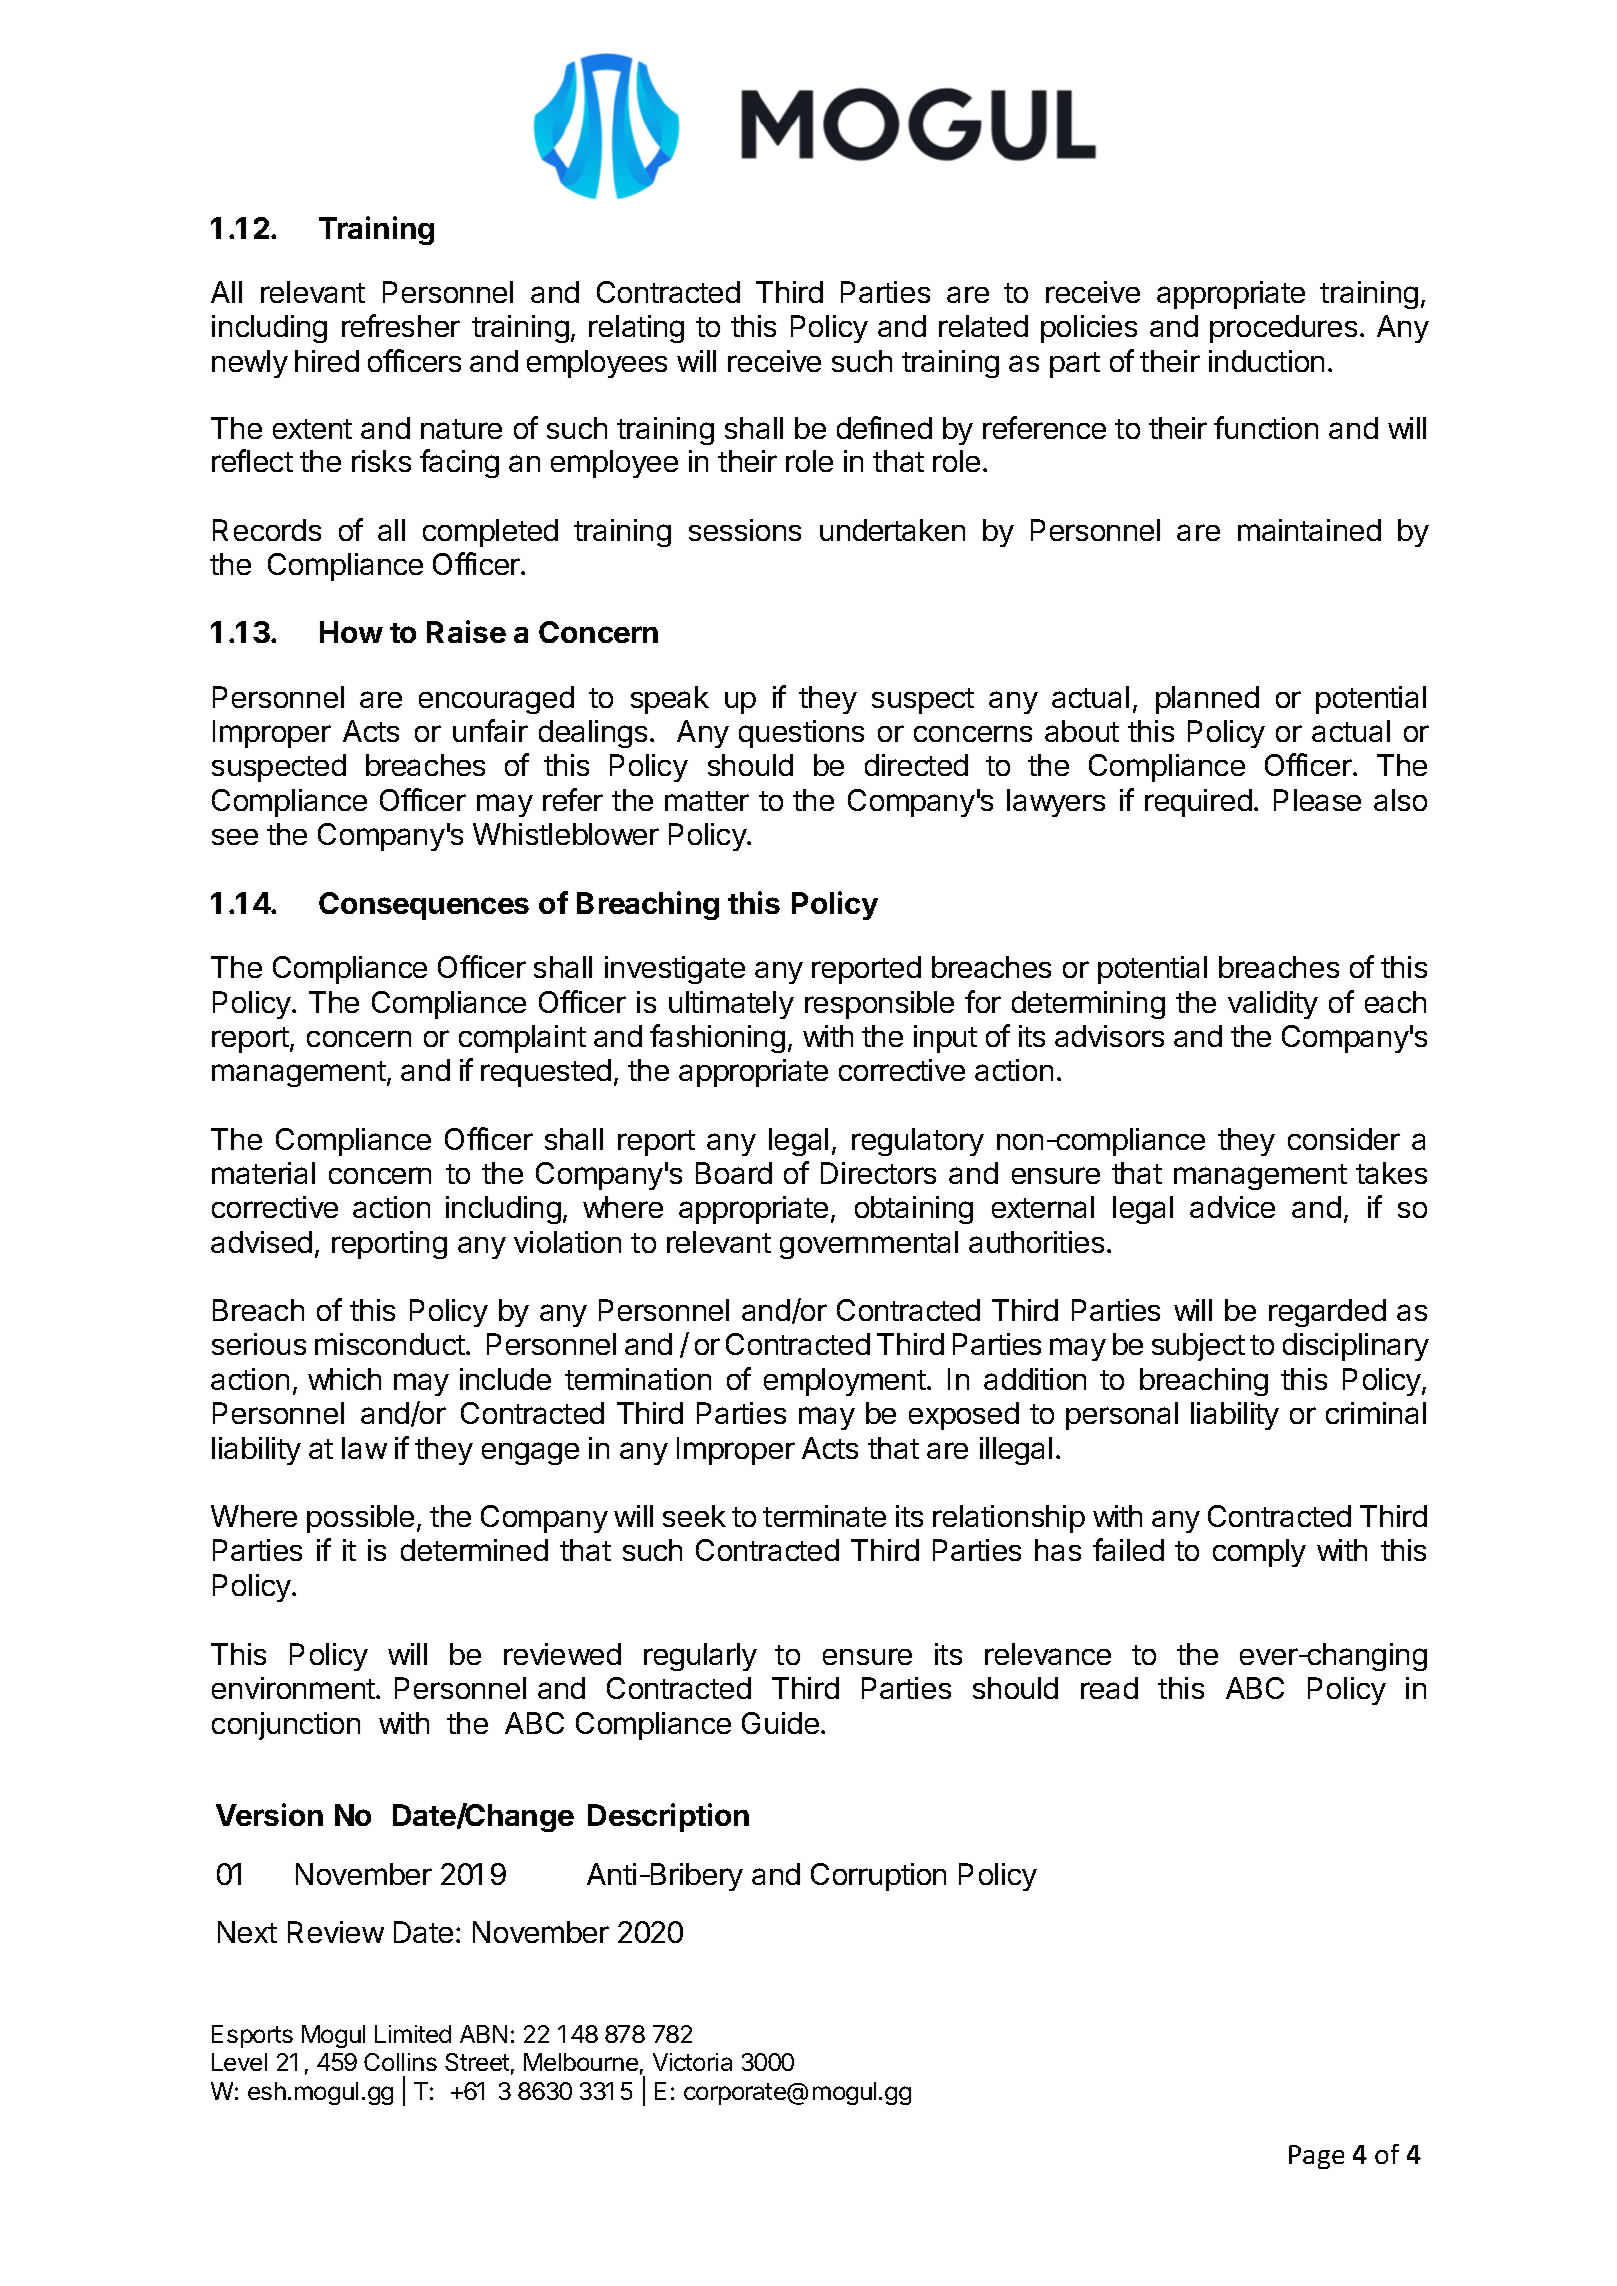 This document has height=2286, width=1617. I want to click on terminate, so click(824, 1516).
